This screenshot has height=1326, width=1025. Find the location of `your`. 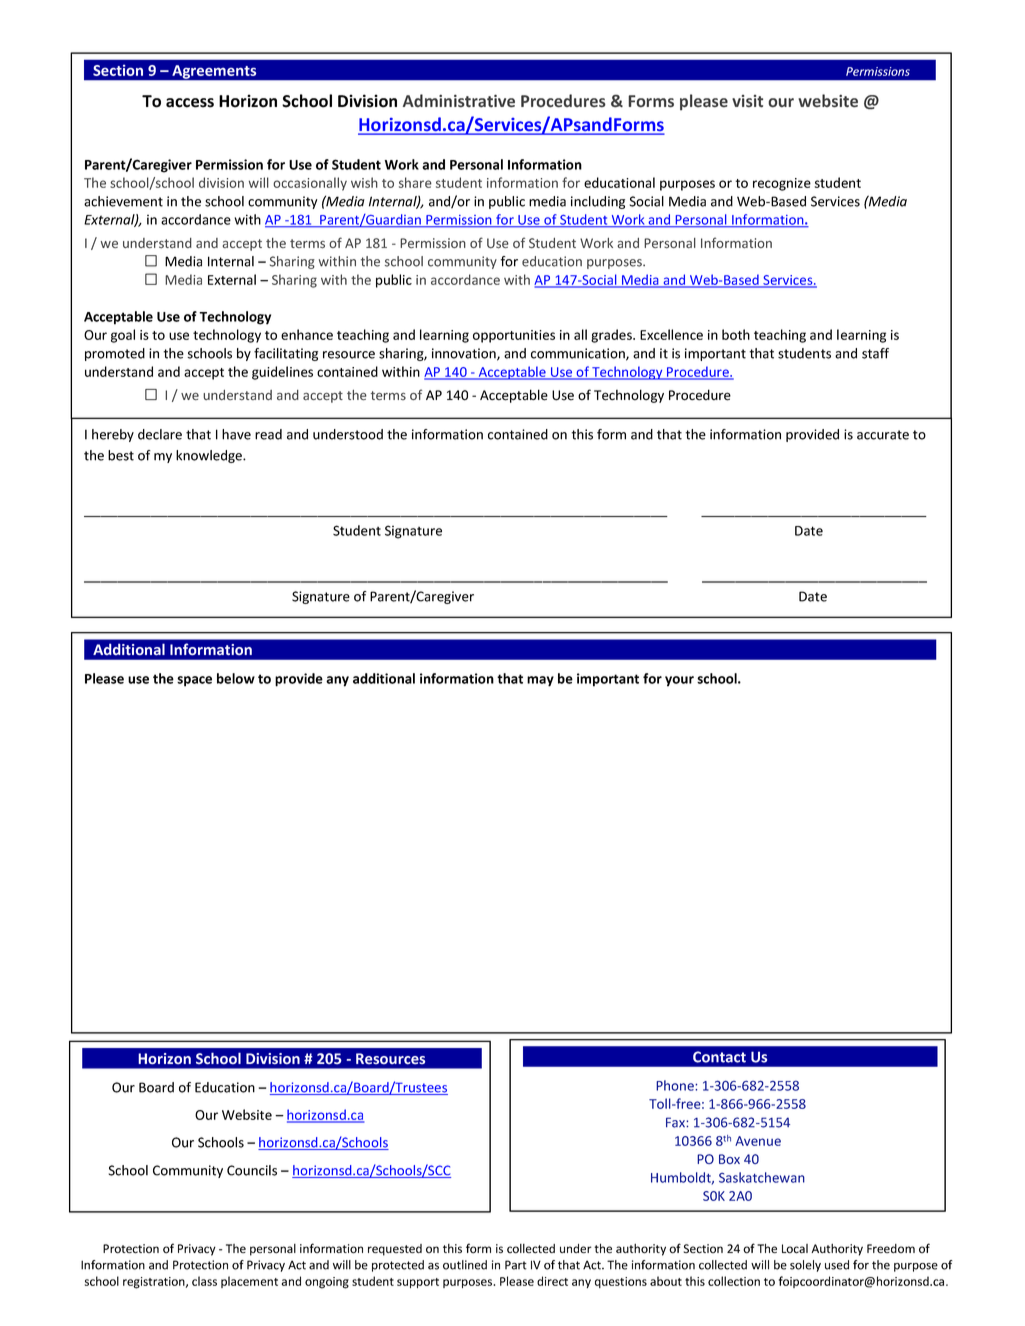

your is located at coordinates (679, 681).
